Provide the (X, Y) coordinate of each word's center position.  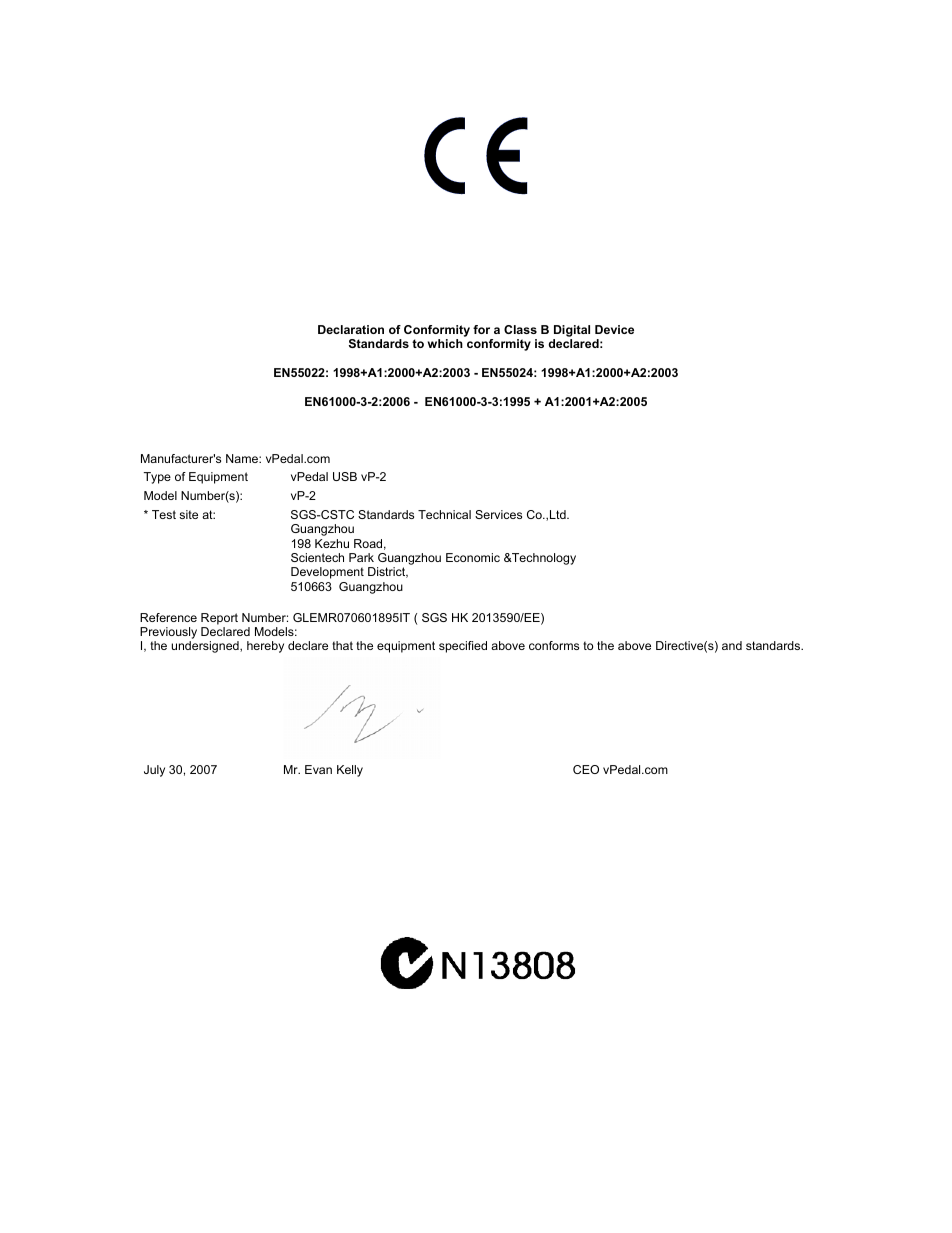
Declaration (351, 329)
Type (157, 478)
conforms (554, 645)
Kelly (350, 771)
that (342, 645)
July (154, 771)
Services (498, 514)
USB (345, 476)
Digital (571, 332)
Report (219, 619)
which (445, 343)
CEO (586, 769)
